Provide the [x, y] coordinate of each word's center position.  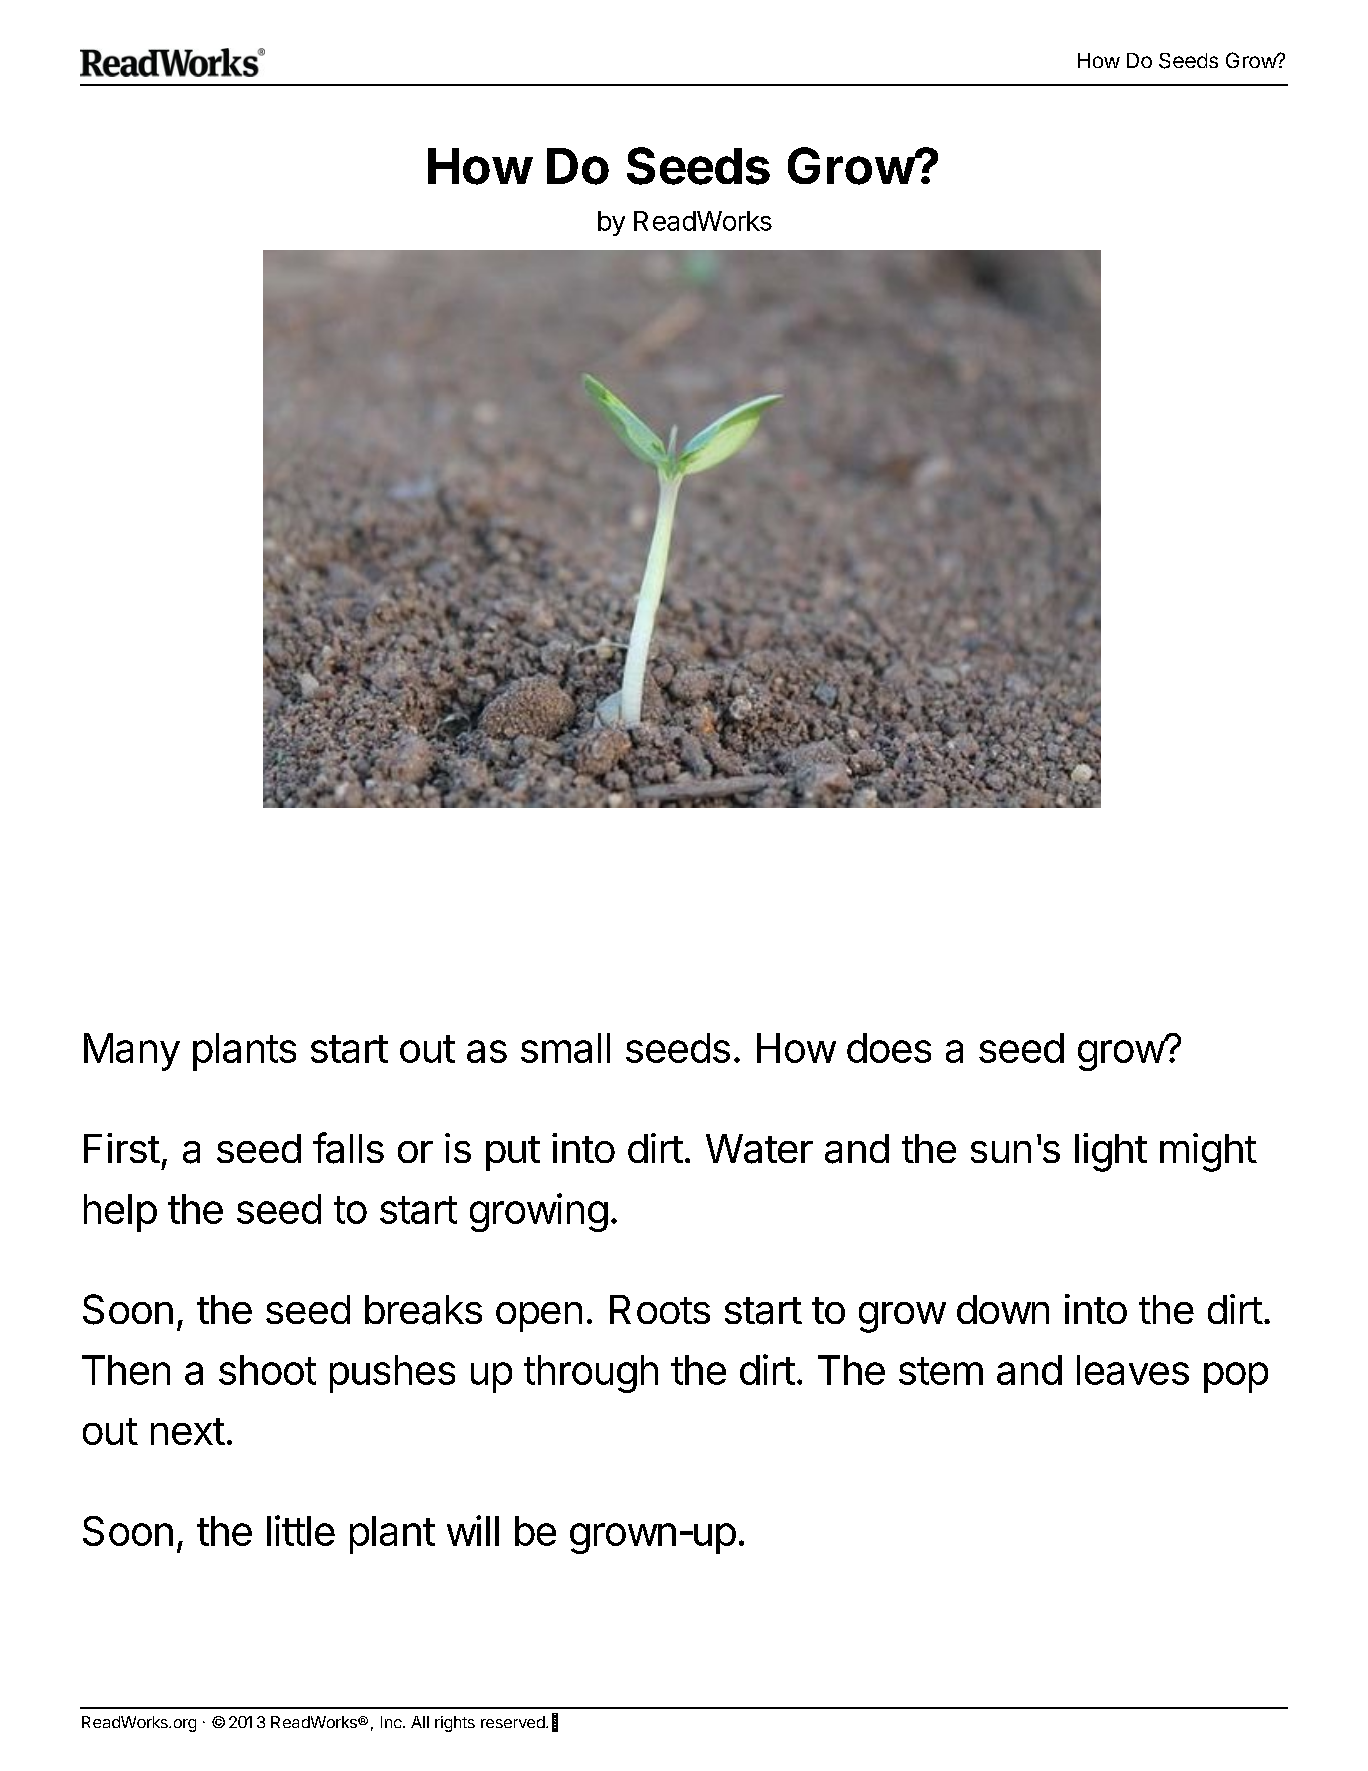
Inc [392, 1722]
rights [455, 1724]
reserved [513, 1722]
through [591, 1374]
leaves [1133, 1370]
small [565, 1048]
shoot [267, 1370]
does [889, 1048]
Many [132, 1052]
